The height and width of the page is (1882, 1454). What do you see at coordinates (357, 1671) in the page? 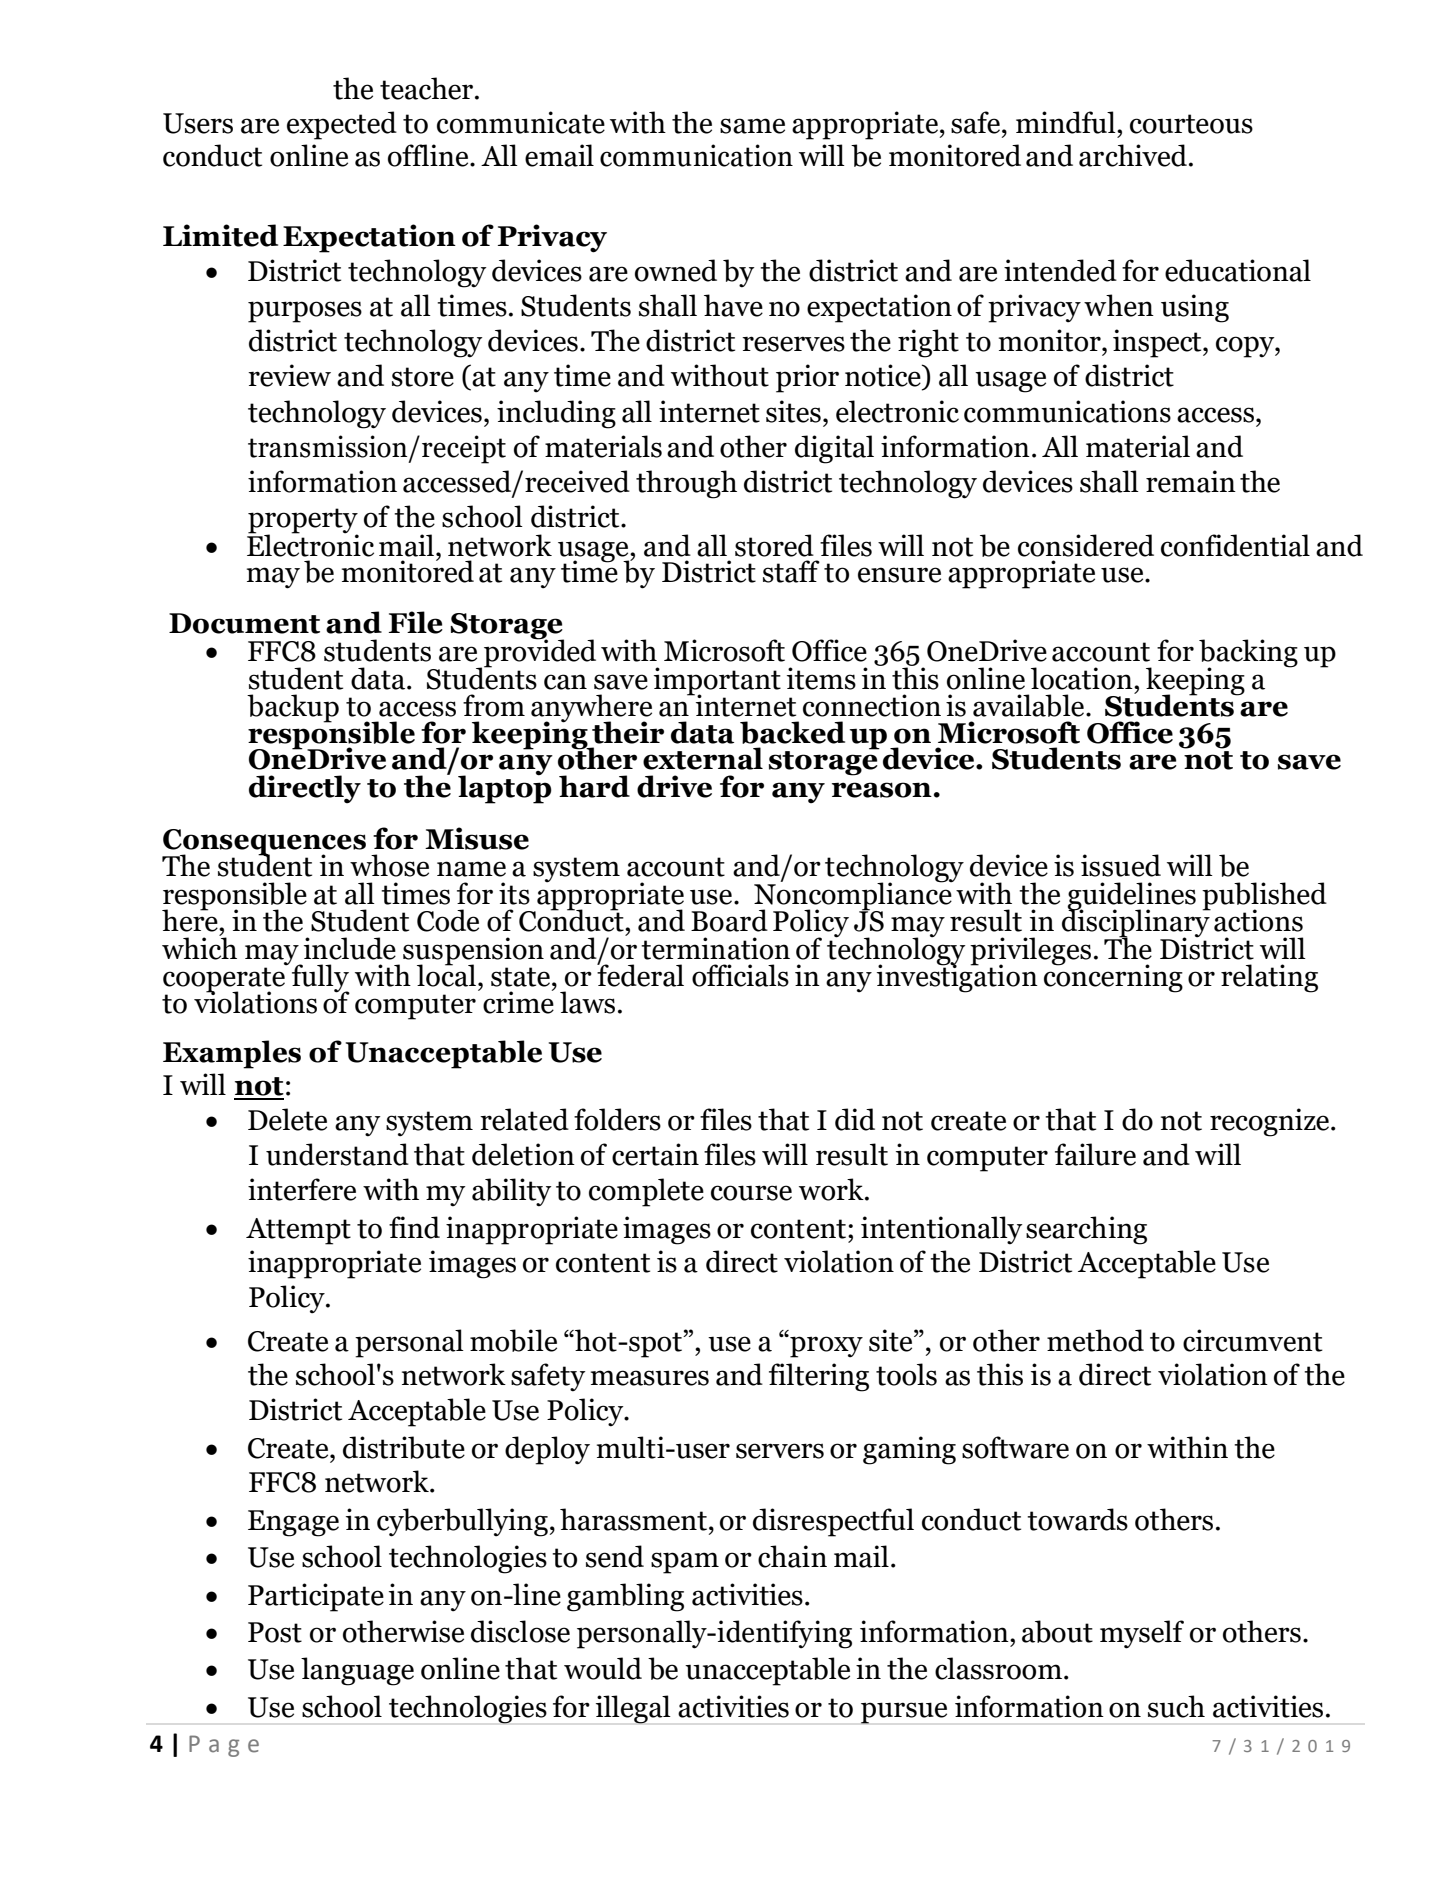
I see `language` at bounding box center [357, 1671].
